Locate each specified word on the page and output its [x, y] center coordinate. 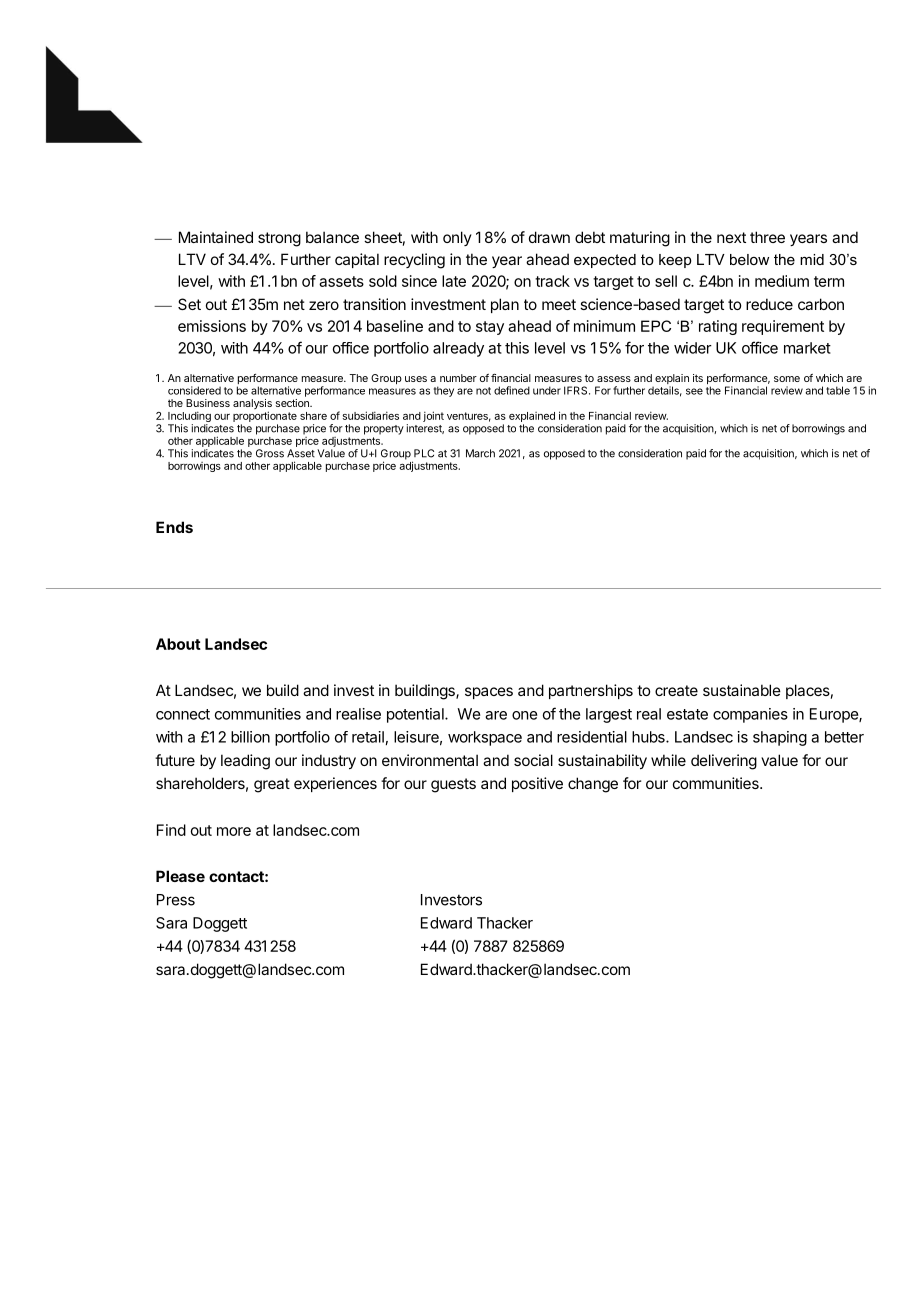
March [480, 453]
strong [279, 239]
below [749, 259]
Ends [174, 527]
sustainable [742, 690]
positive [537, 784]
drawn [549, 237]
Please [180, 876]
